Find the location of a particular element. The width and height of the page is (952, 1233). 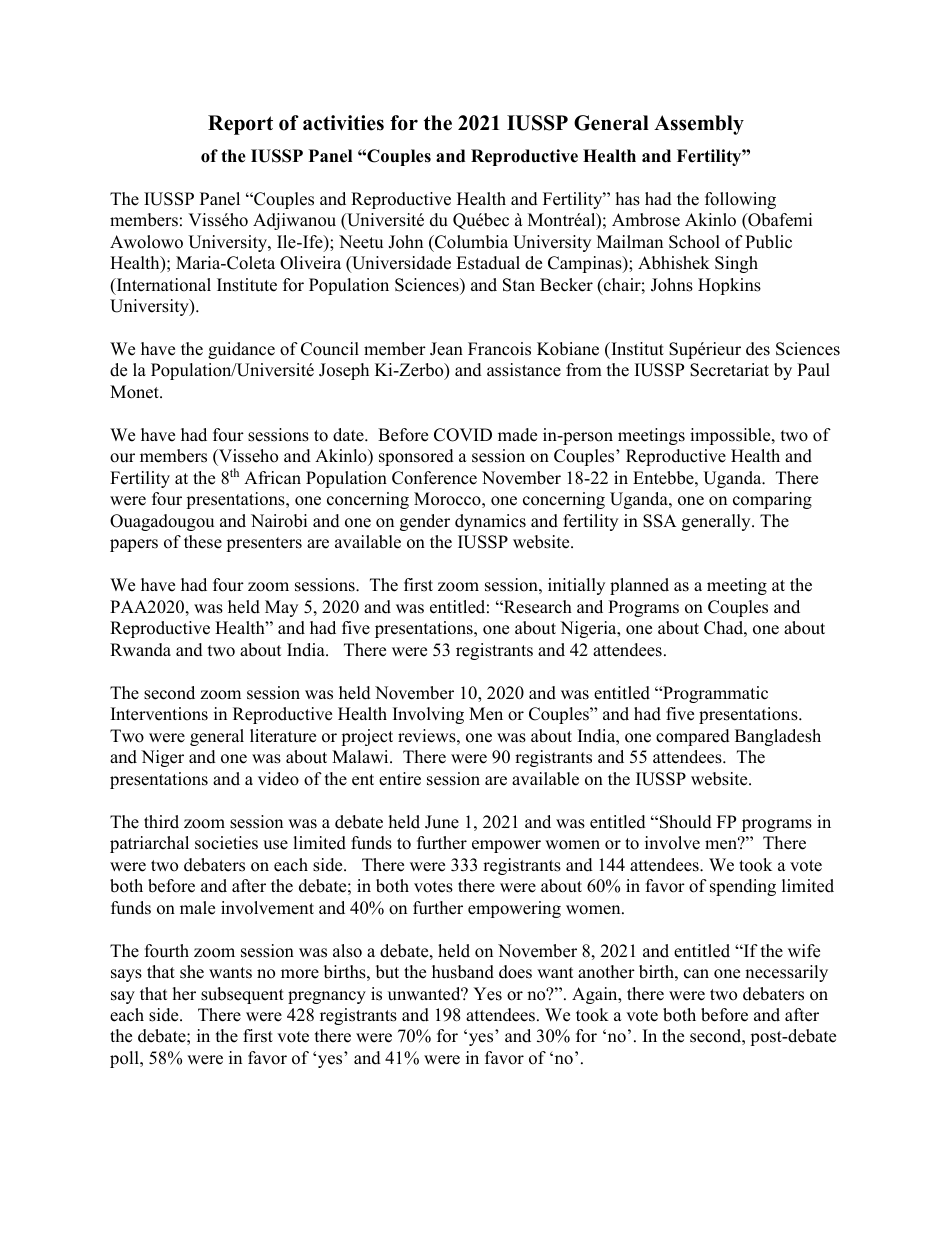

these is located at coordinates (203, 542).
